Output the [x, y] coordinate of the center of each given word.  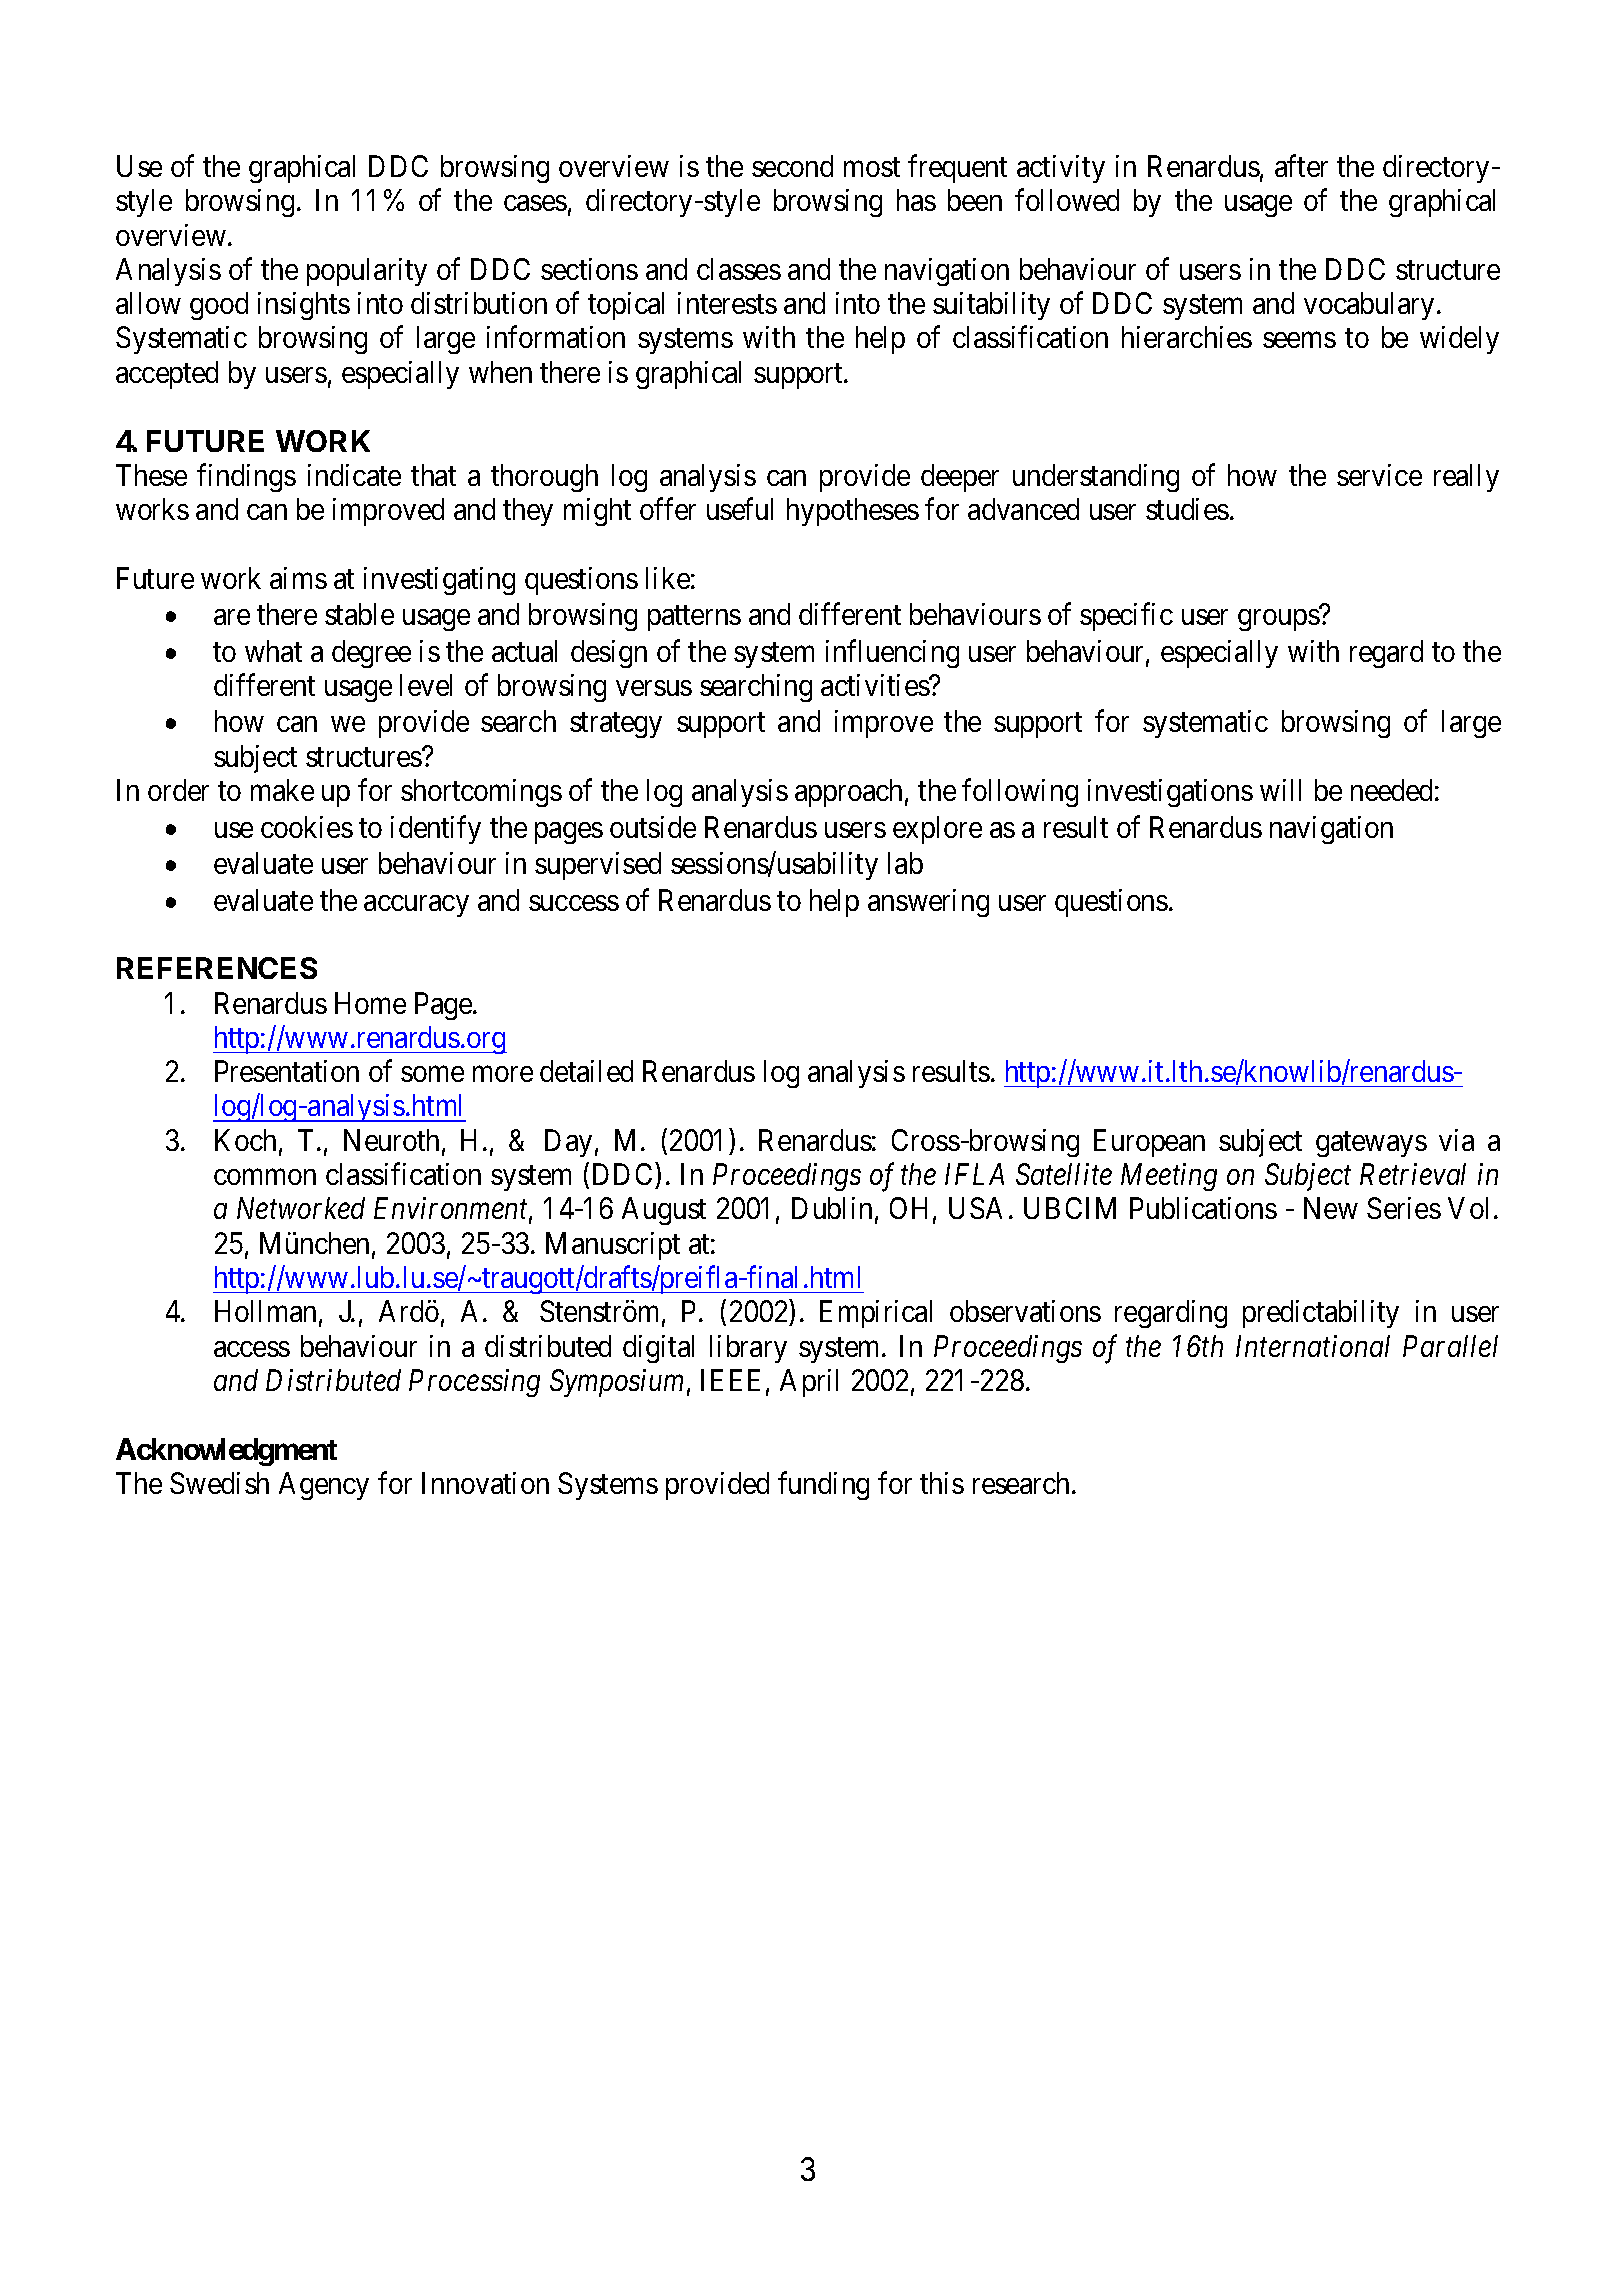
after [1301, 165]
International [1313, 1346]
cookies [307, 827]
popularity [367, 272]
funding [823, 1486]
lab [905, 863]
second [792, 166]
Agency [324, 1486]
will [1280, 790]
